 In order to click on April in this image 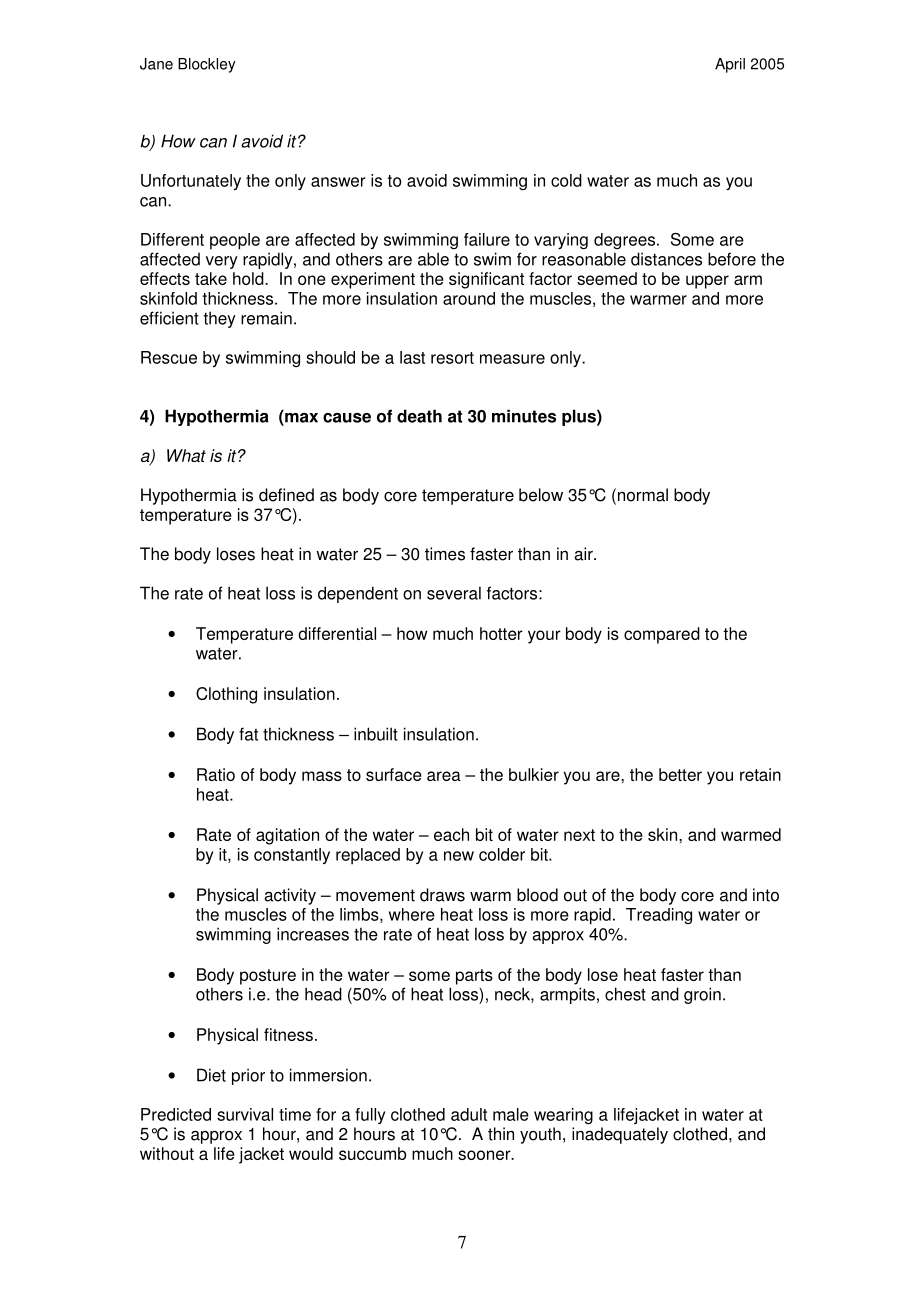, I will do `click(730, 65)`.
